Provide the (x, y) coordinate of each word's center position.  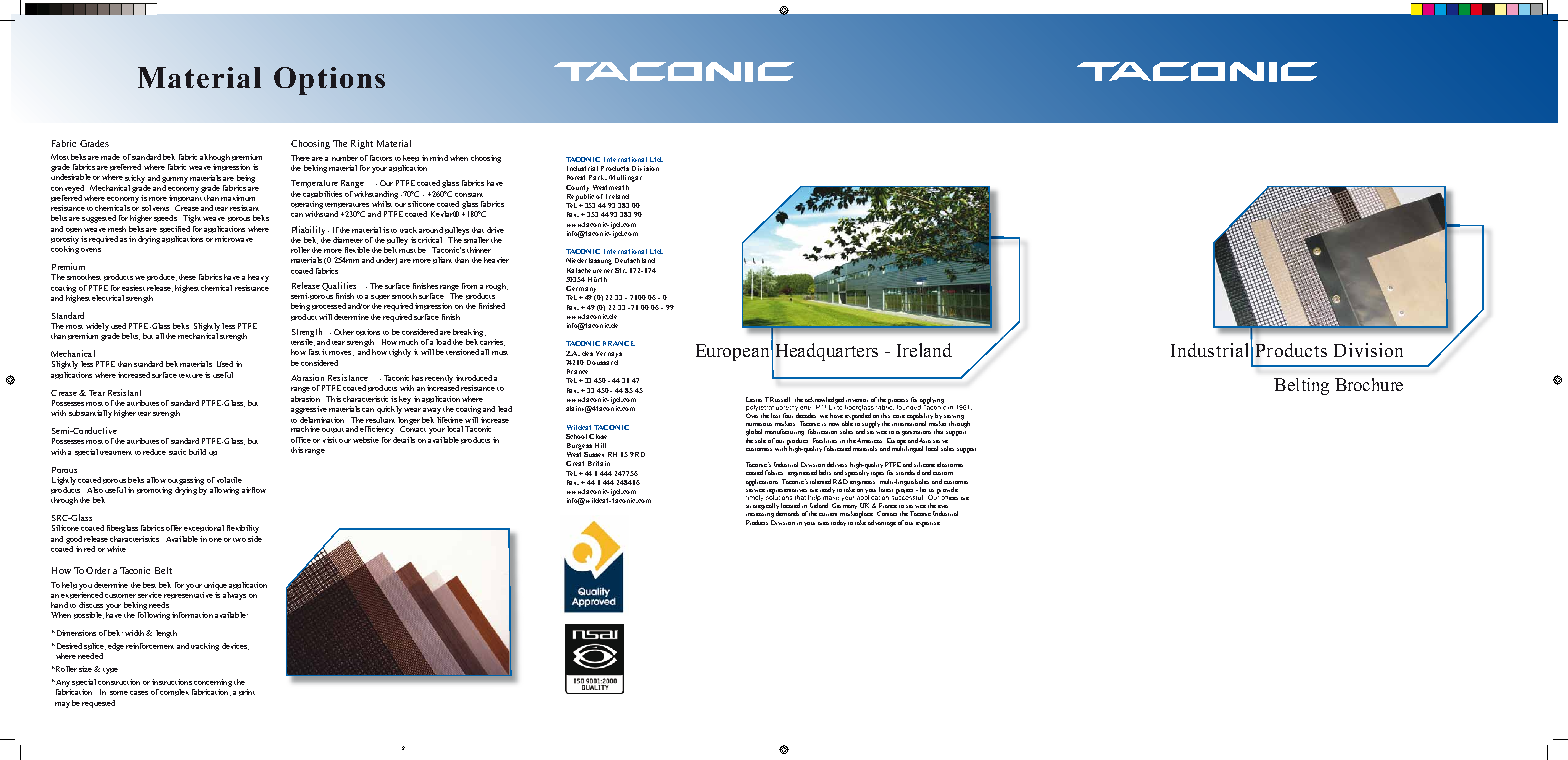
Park (598, 177)
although (215, 158)
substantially (90, 414)
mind (439, 158)
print (247, 692)
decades (806, 415)
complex (174, 692)
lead (505, 409)
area (823, 523)
